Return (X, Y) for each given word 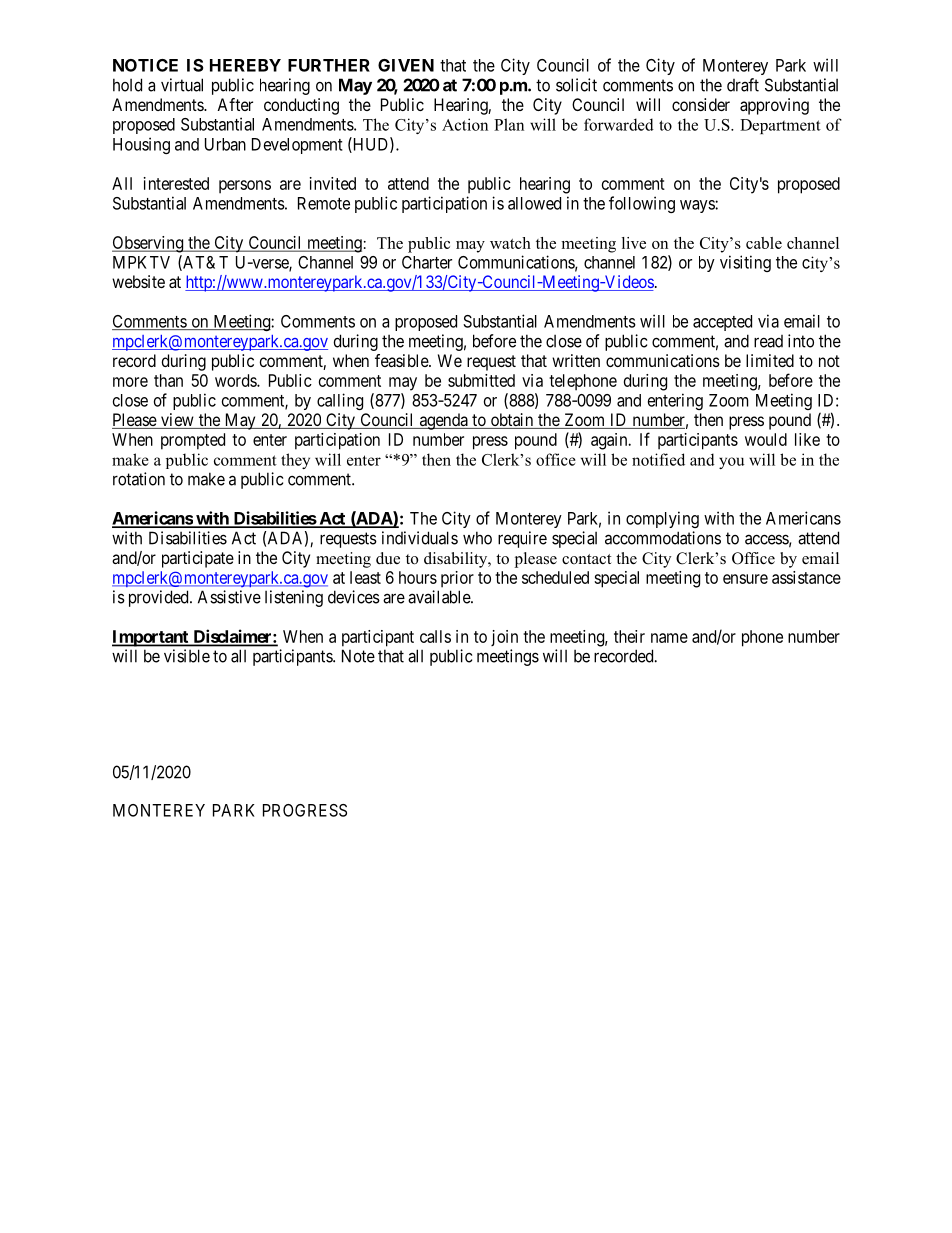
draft (743, 85)
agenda (443, 421)
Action (465, 124)
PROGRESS (305, 810)
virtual (182, 85)
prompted (193, 441)
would (766, 439)
